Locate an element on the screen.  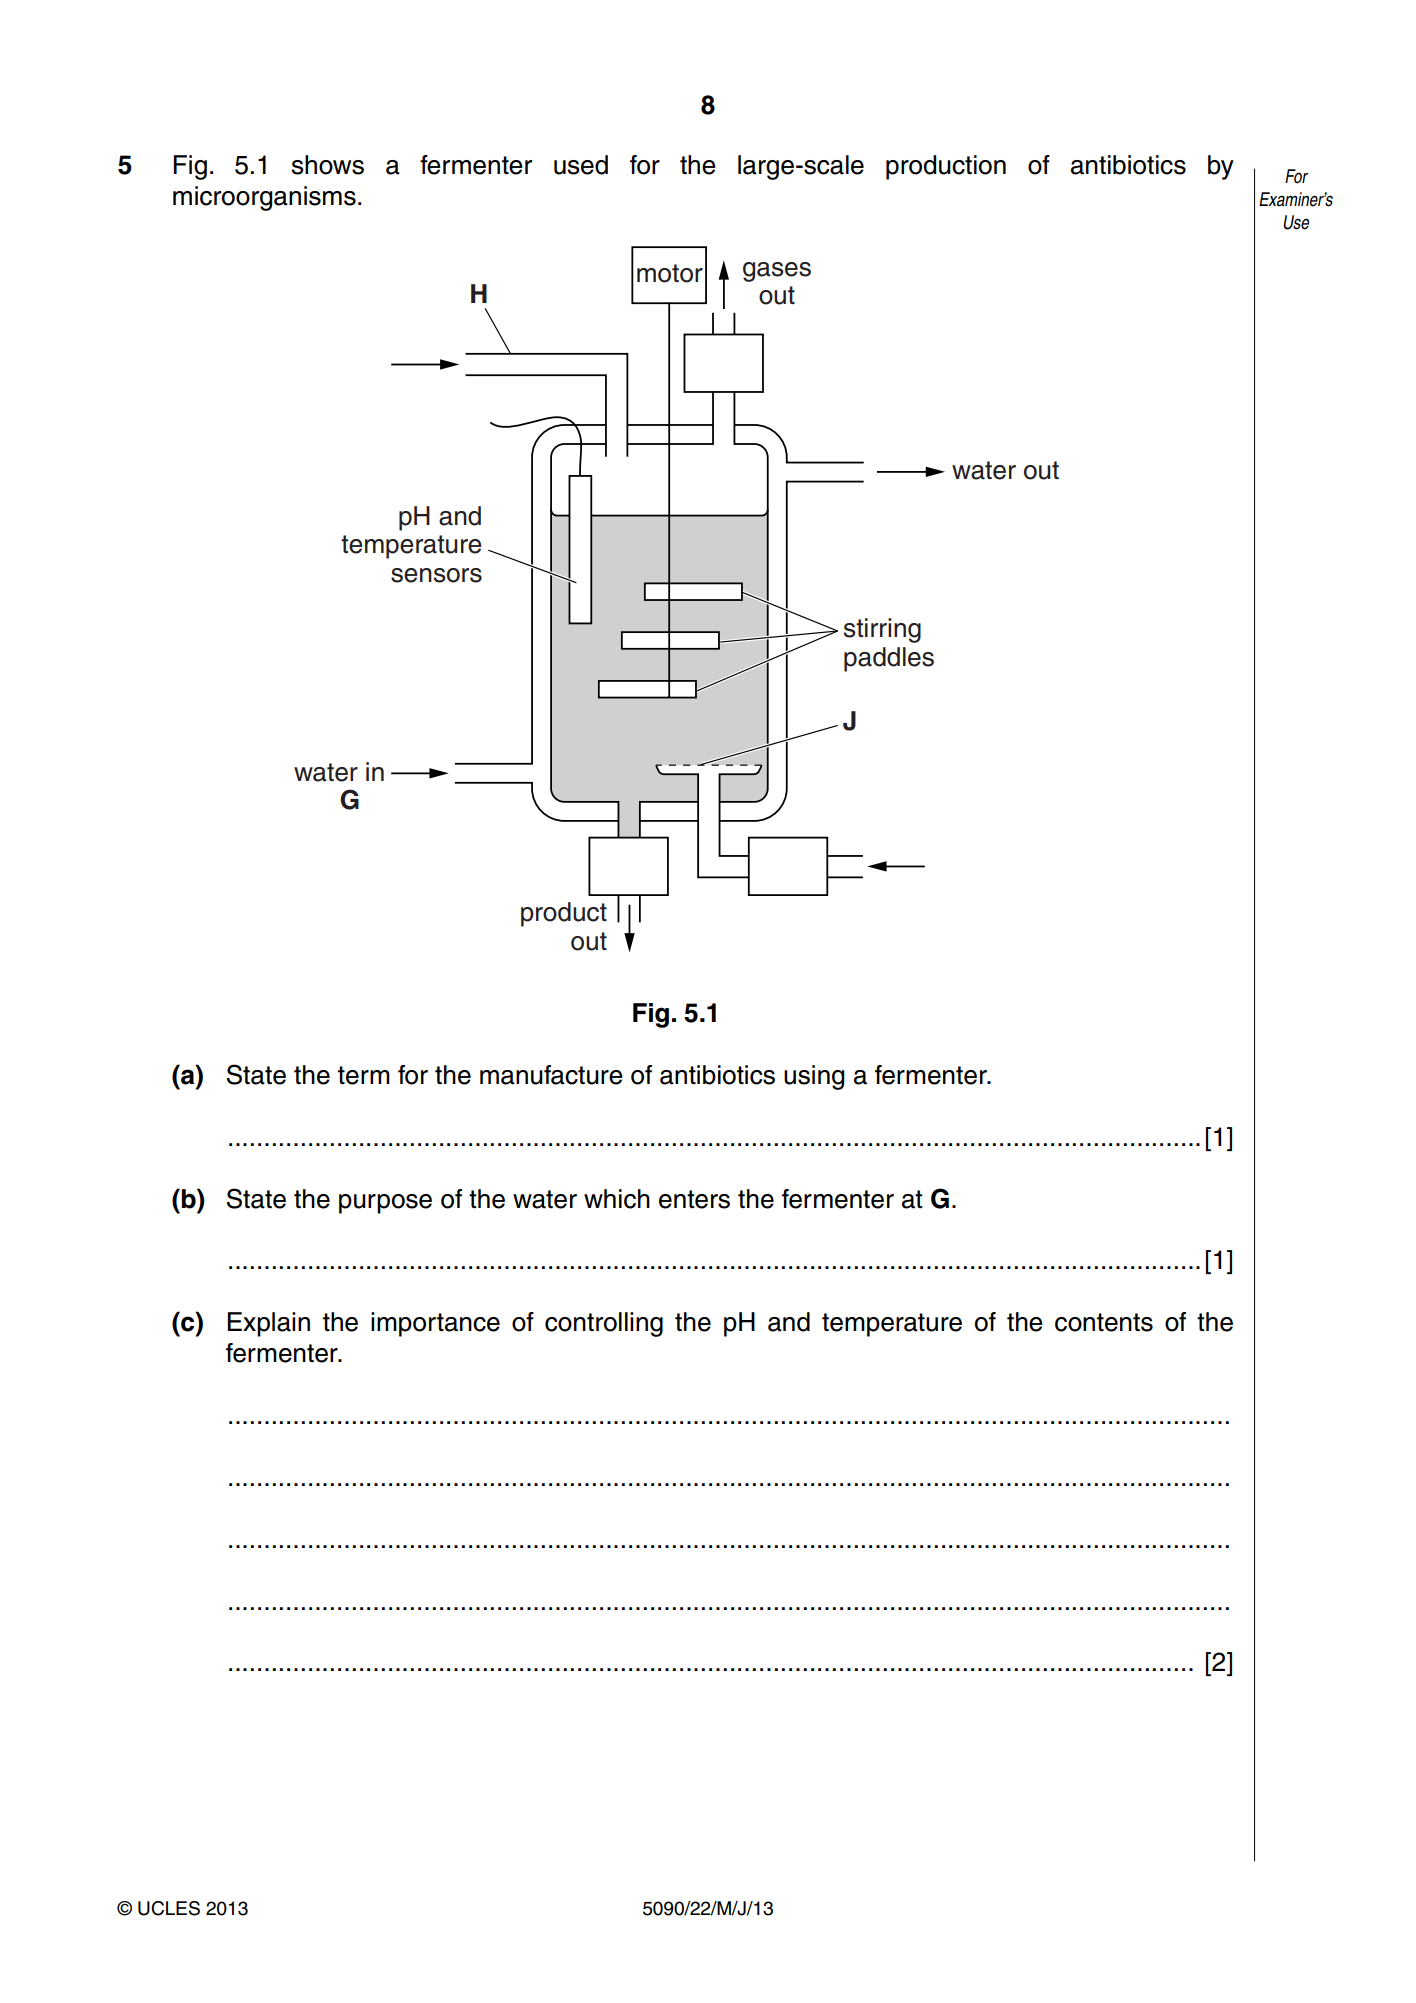
shows is located at coordinates (328, 165).
